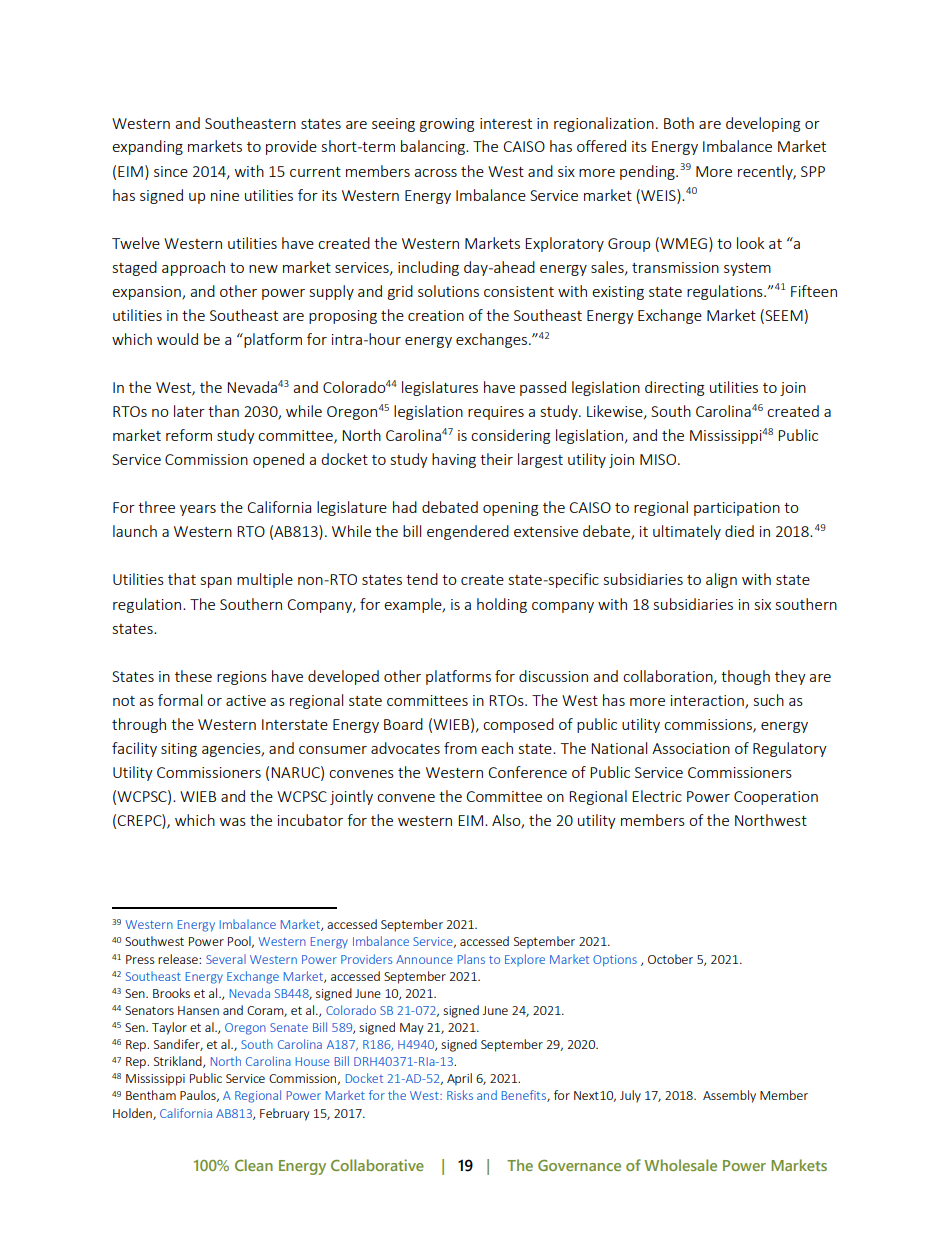 This screenshot has height=1233, width=952. Describe the element at coordinates (670, 959) in the screenshot. I see `October` at that location.
